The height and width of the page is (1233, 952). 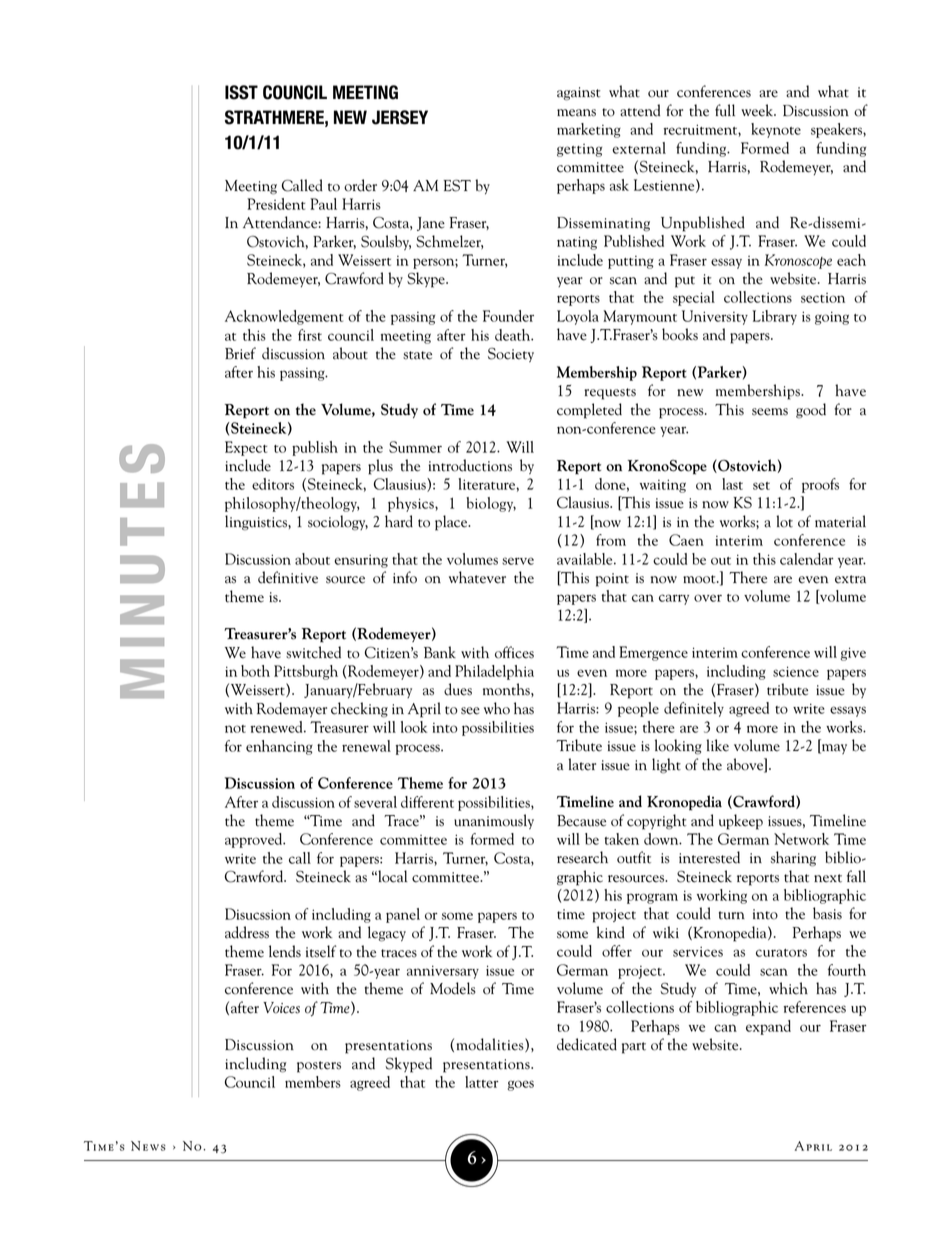 I want to click on like, so click(x=717, y=745).
